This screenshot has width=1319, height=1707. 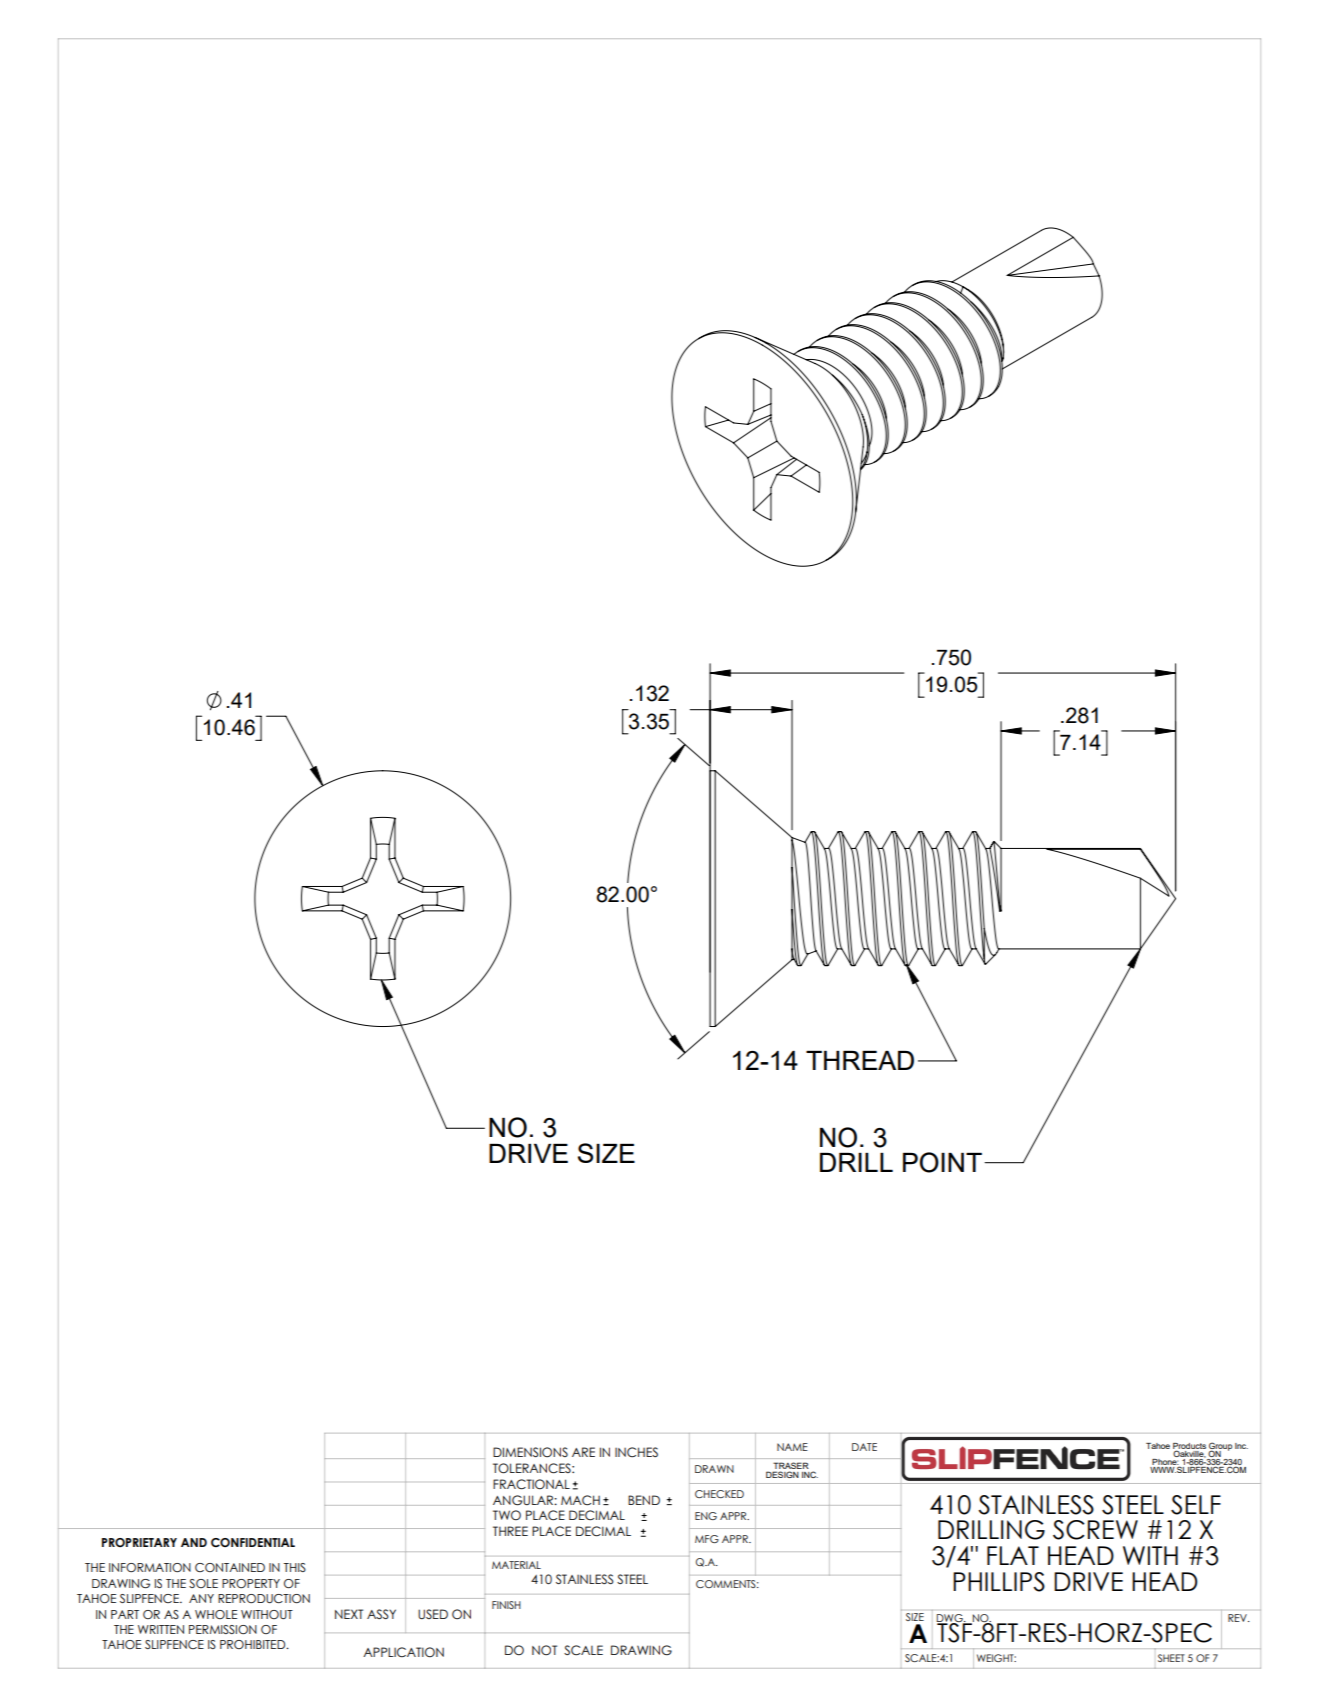 I want to click on Products, so click(x=1189, y=1447).
